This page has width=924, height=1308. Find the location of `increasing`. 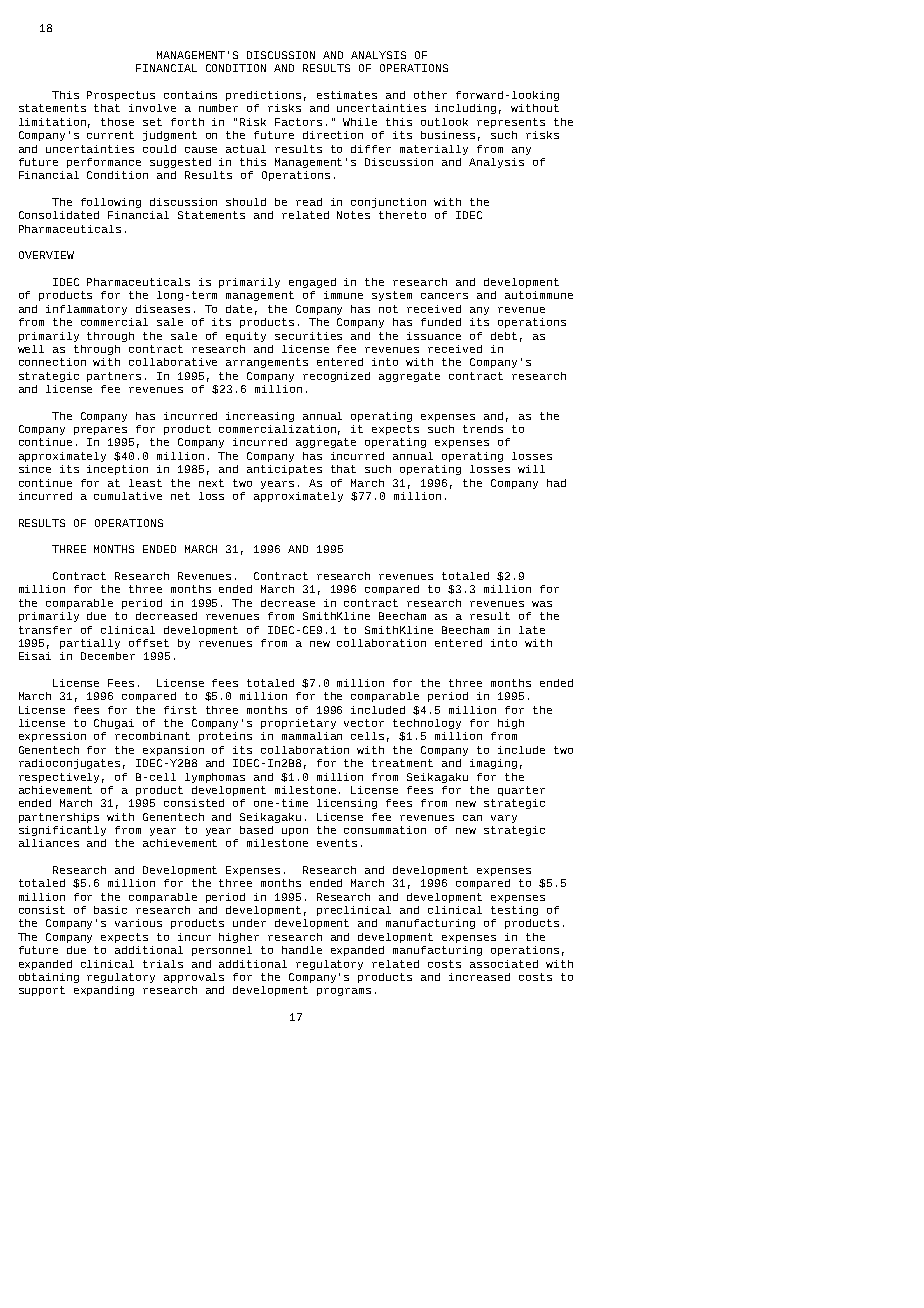

increasing is located at coordinates (260, 417).
